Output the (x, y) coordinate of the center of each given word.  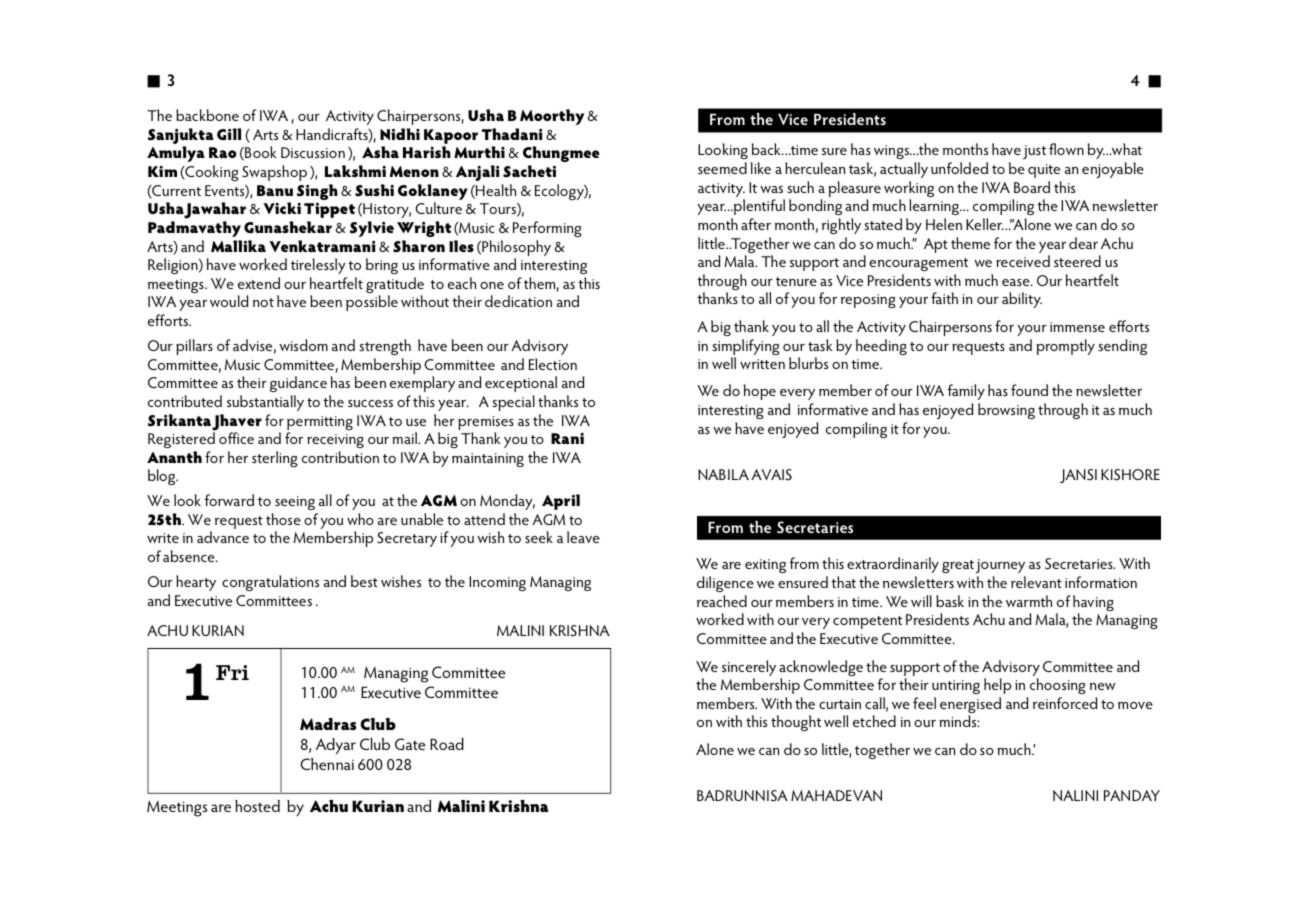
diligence (725, 584)
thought (796, 723)
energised (970, 706)
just (1034, 152)
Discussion (313, 152)
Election (553, 364)
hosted (257, 806)
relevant (1036, 582)
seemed (722, 168)
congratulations (270, 583)
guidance (298, 384)
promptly (1065, 347)
